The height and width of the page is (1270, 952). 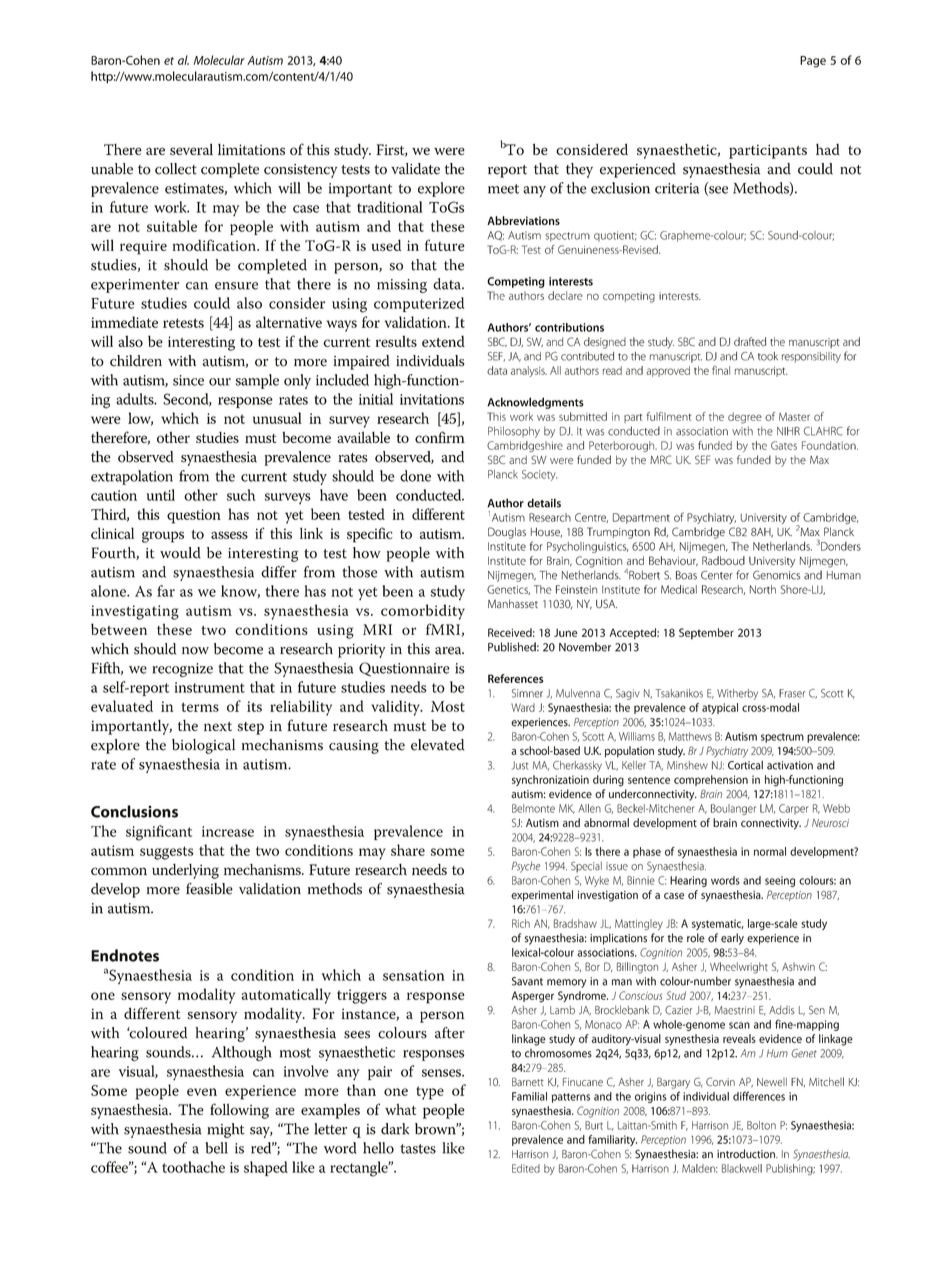 I want to click on Page, so click(x=813, y=62).
